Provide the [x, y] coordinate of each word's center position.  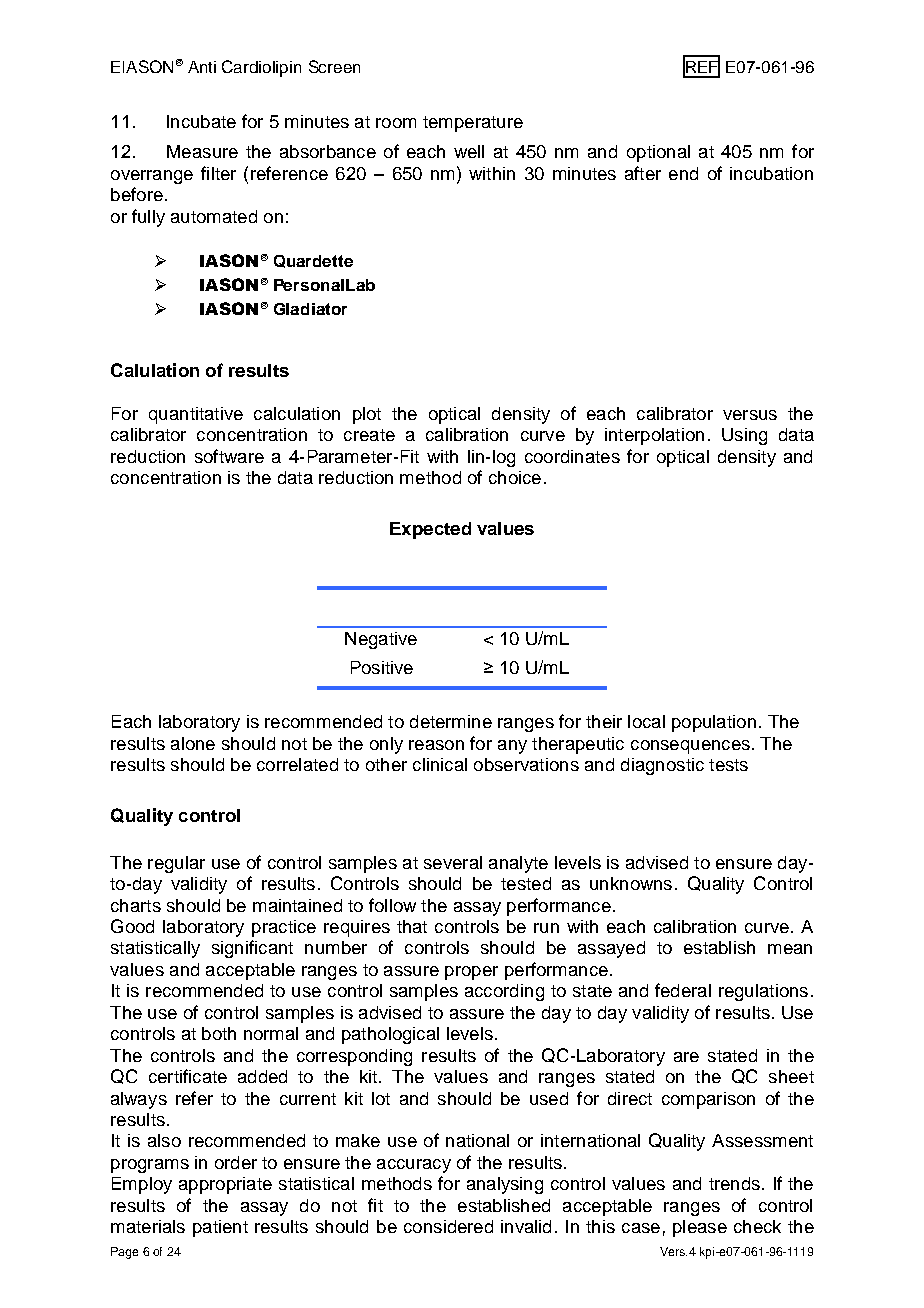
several [453, 862]
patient [220, 1228]
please [700, 1228]
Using [744, 436]
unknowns [631, 883]
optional [658, 153]
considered [448, 1226]
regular [176, 864]
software [229, 456]
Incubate [201, 121]
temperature [473, 124]
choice [515, 477]
